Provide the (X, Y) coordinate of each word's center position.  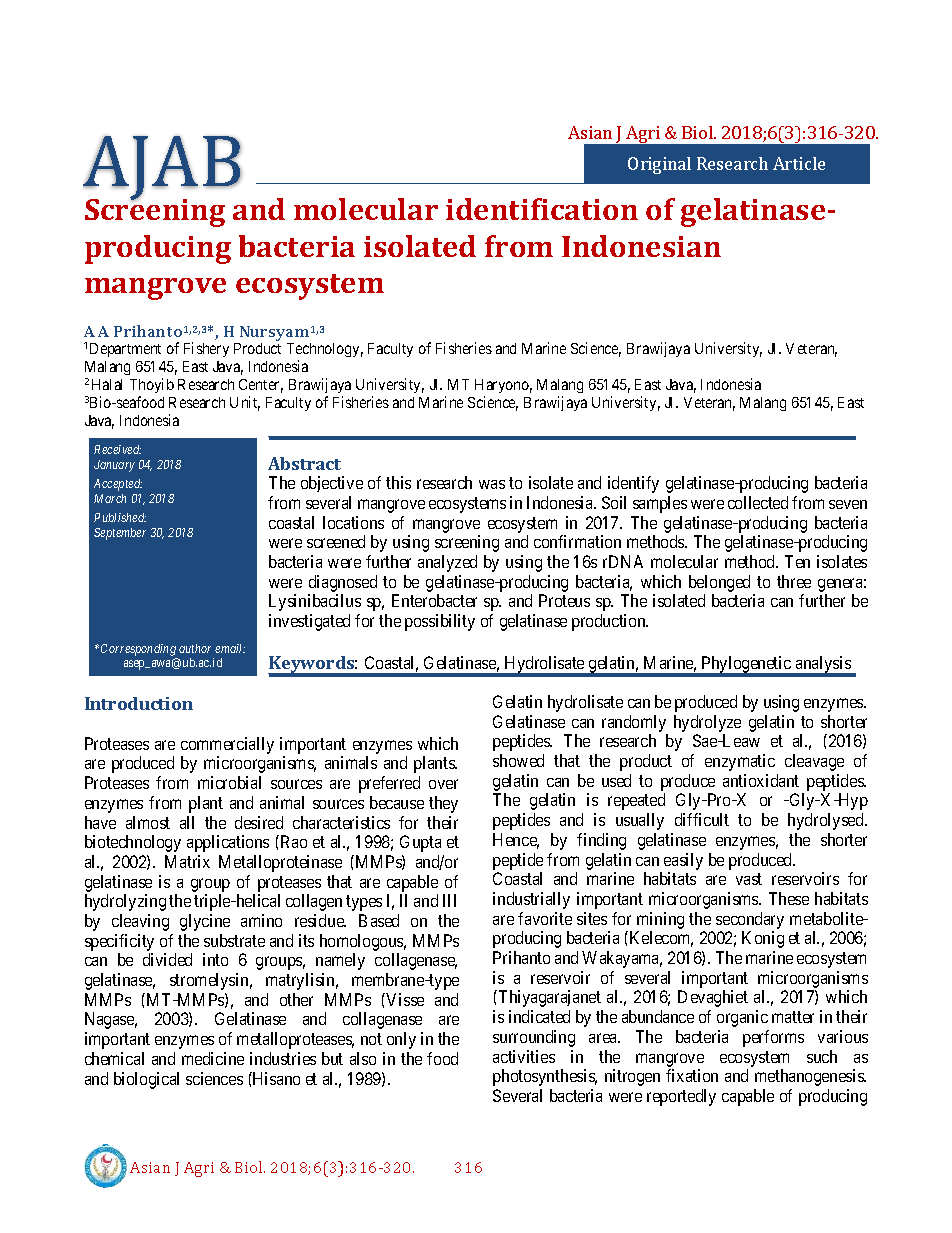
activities (524, 1056)
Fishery (206, 349)
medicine (213, 1058)
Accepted (118, 485)
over (443, 784)
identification (542, 209)
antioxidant (761, 780)
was (492, 484)
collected (758, 502)
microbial (229, 782)
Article (799, 163)
